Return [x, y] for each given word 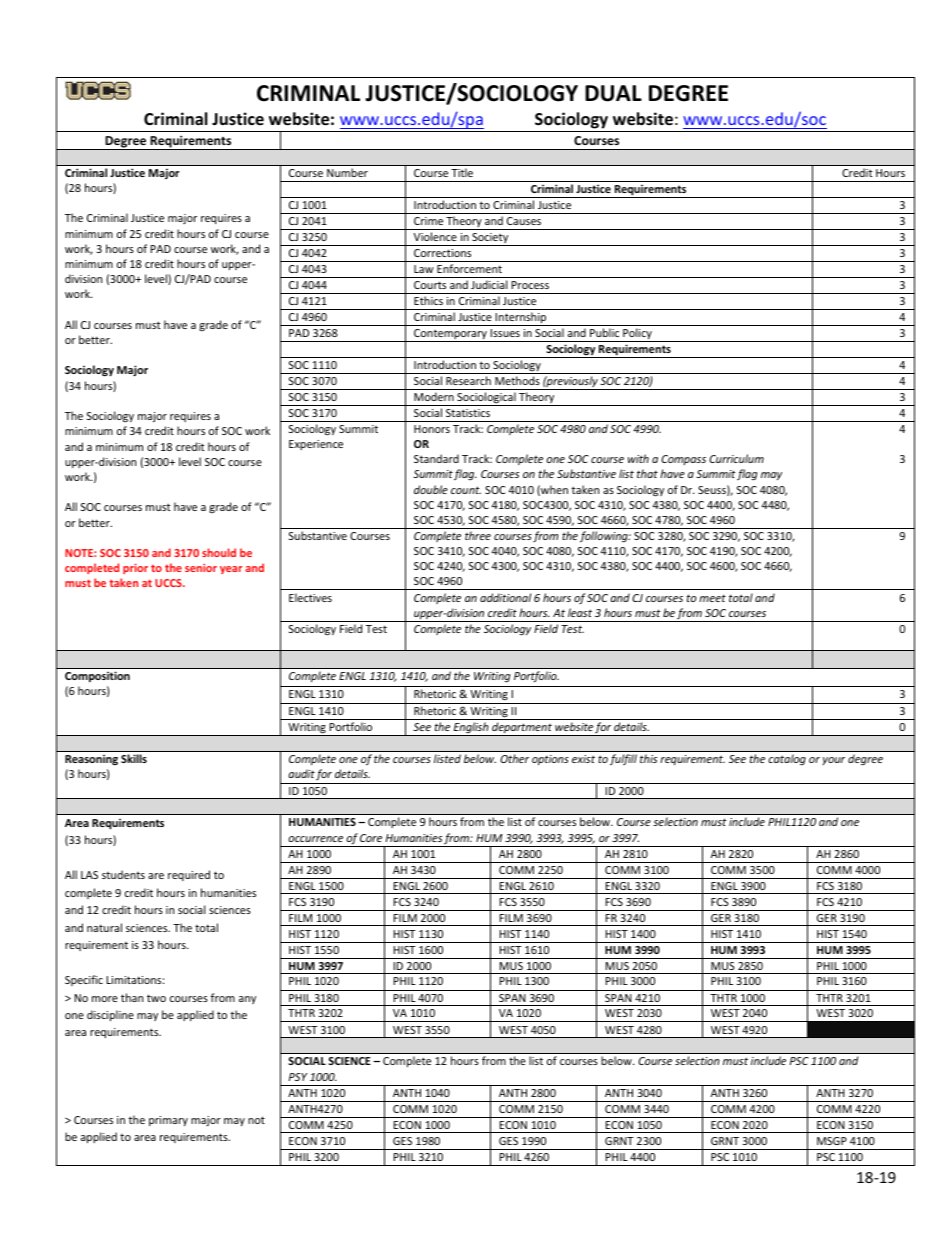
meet [712, 598]
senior [201, 568]
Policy [637, 335]
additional [505, 597]
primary [168, 1121]
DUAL [613, 93]
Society [490, 239]
